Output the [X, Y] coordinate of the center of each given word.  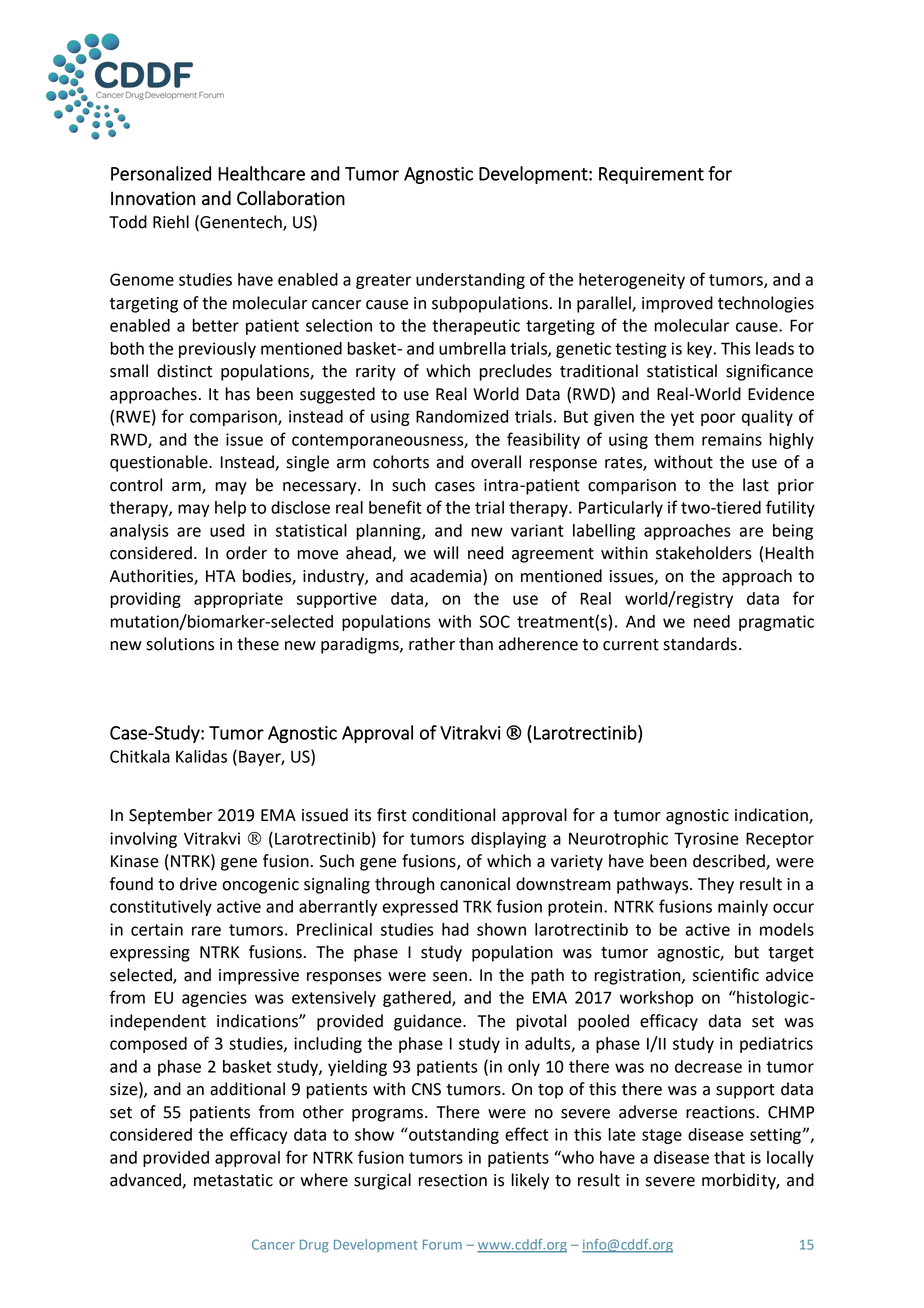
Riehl [171, 222]
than [476, 644]
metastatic [233, 1180]
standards [700, 644]
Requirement [651, 175]
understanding [470, 281]
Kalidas [201, 756]
